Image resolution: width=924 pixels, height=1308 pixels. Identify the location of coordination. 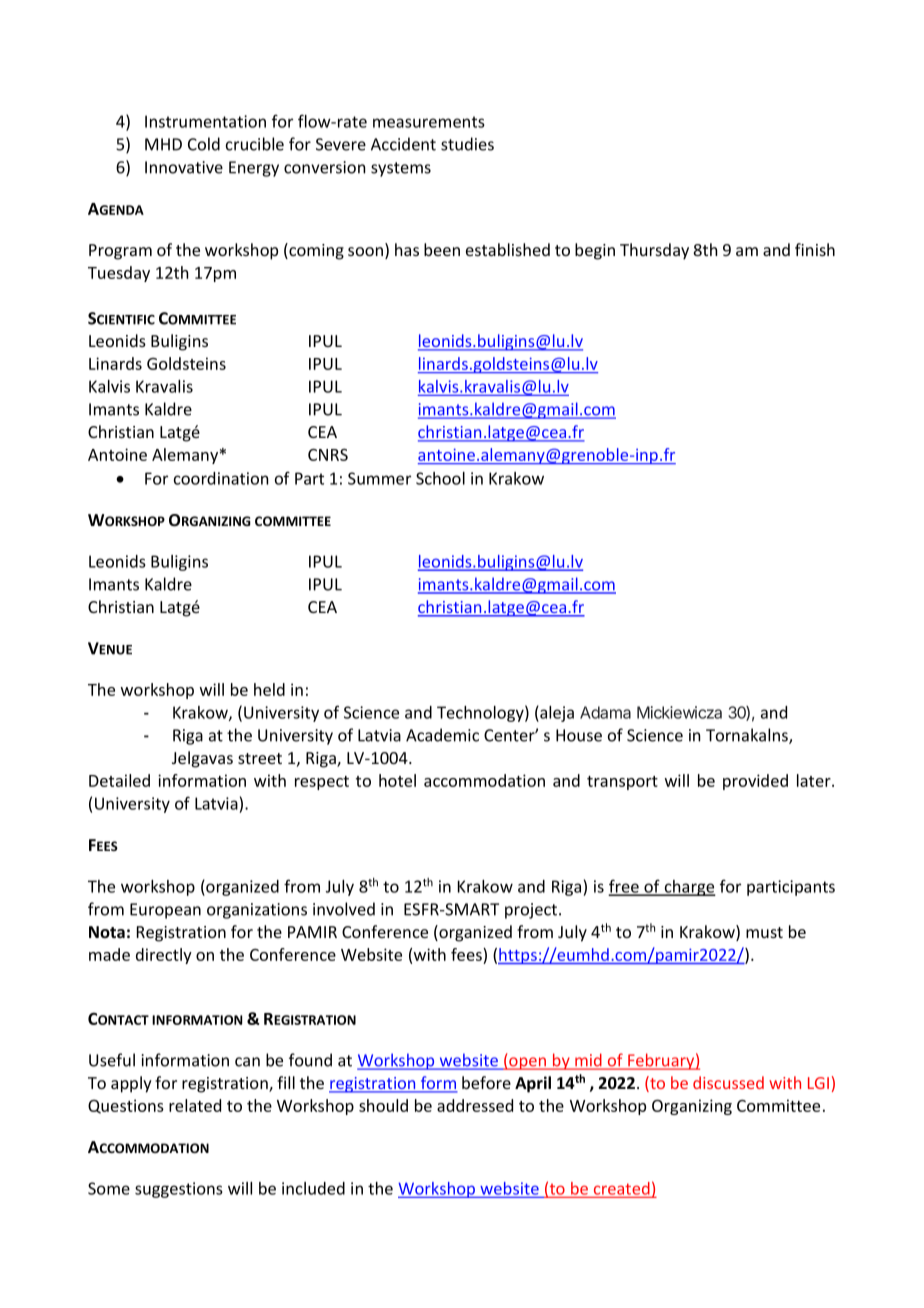
(221, 478).
